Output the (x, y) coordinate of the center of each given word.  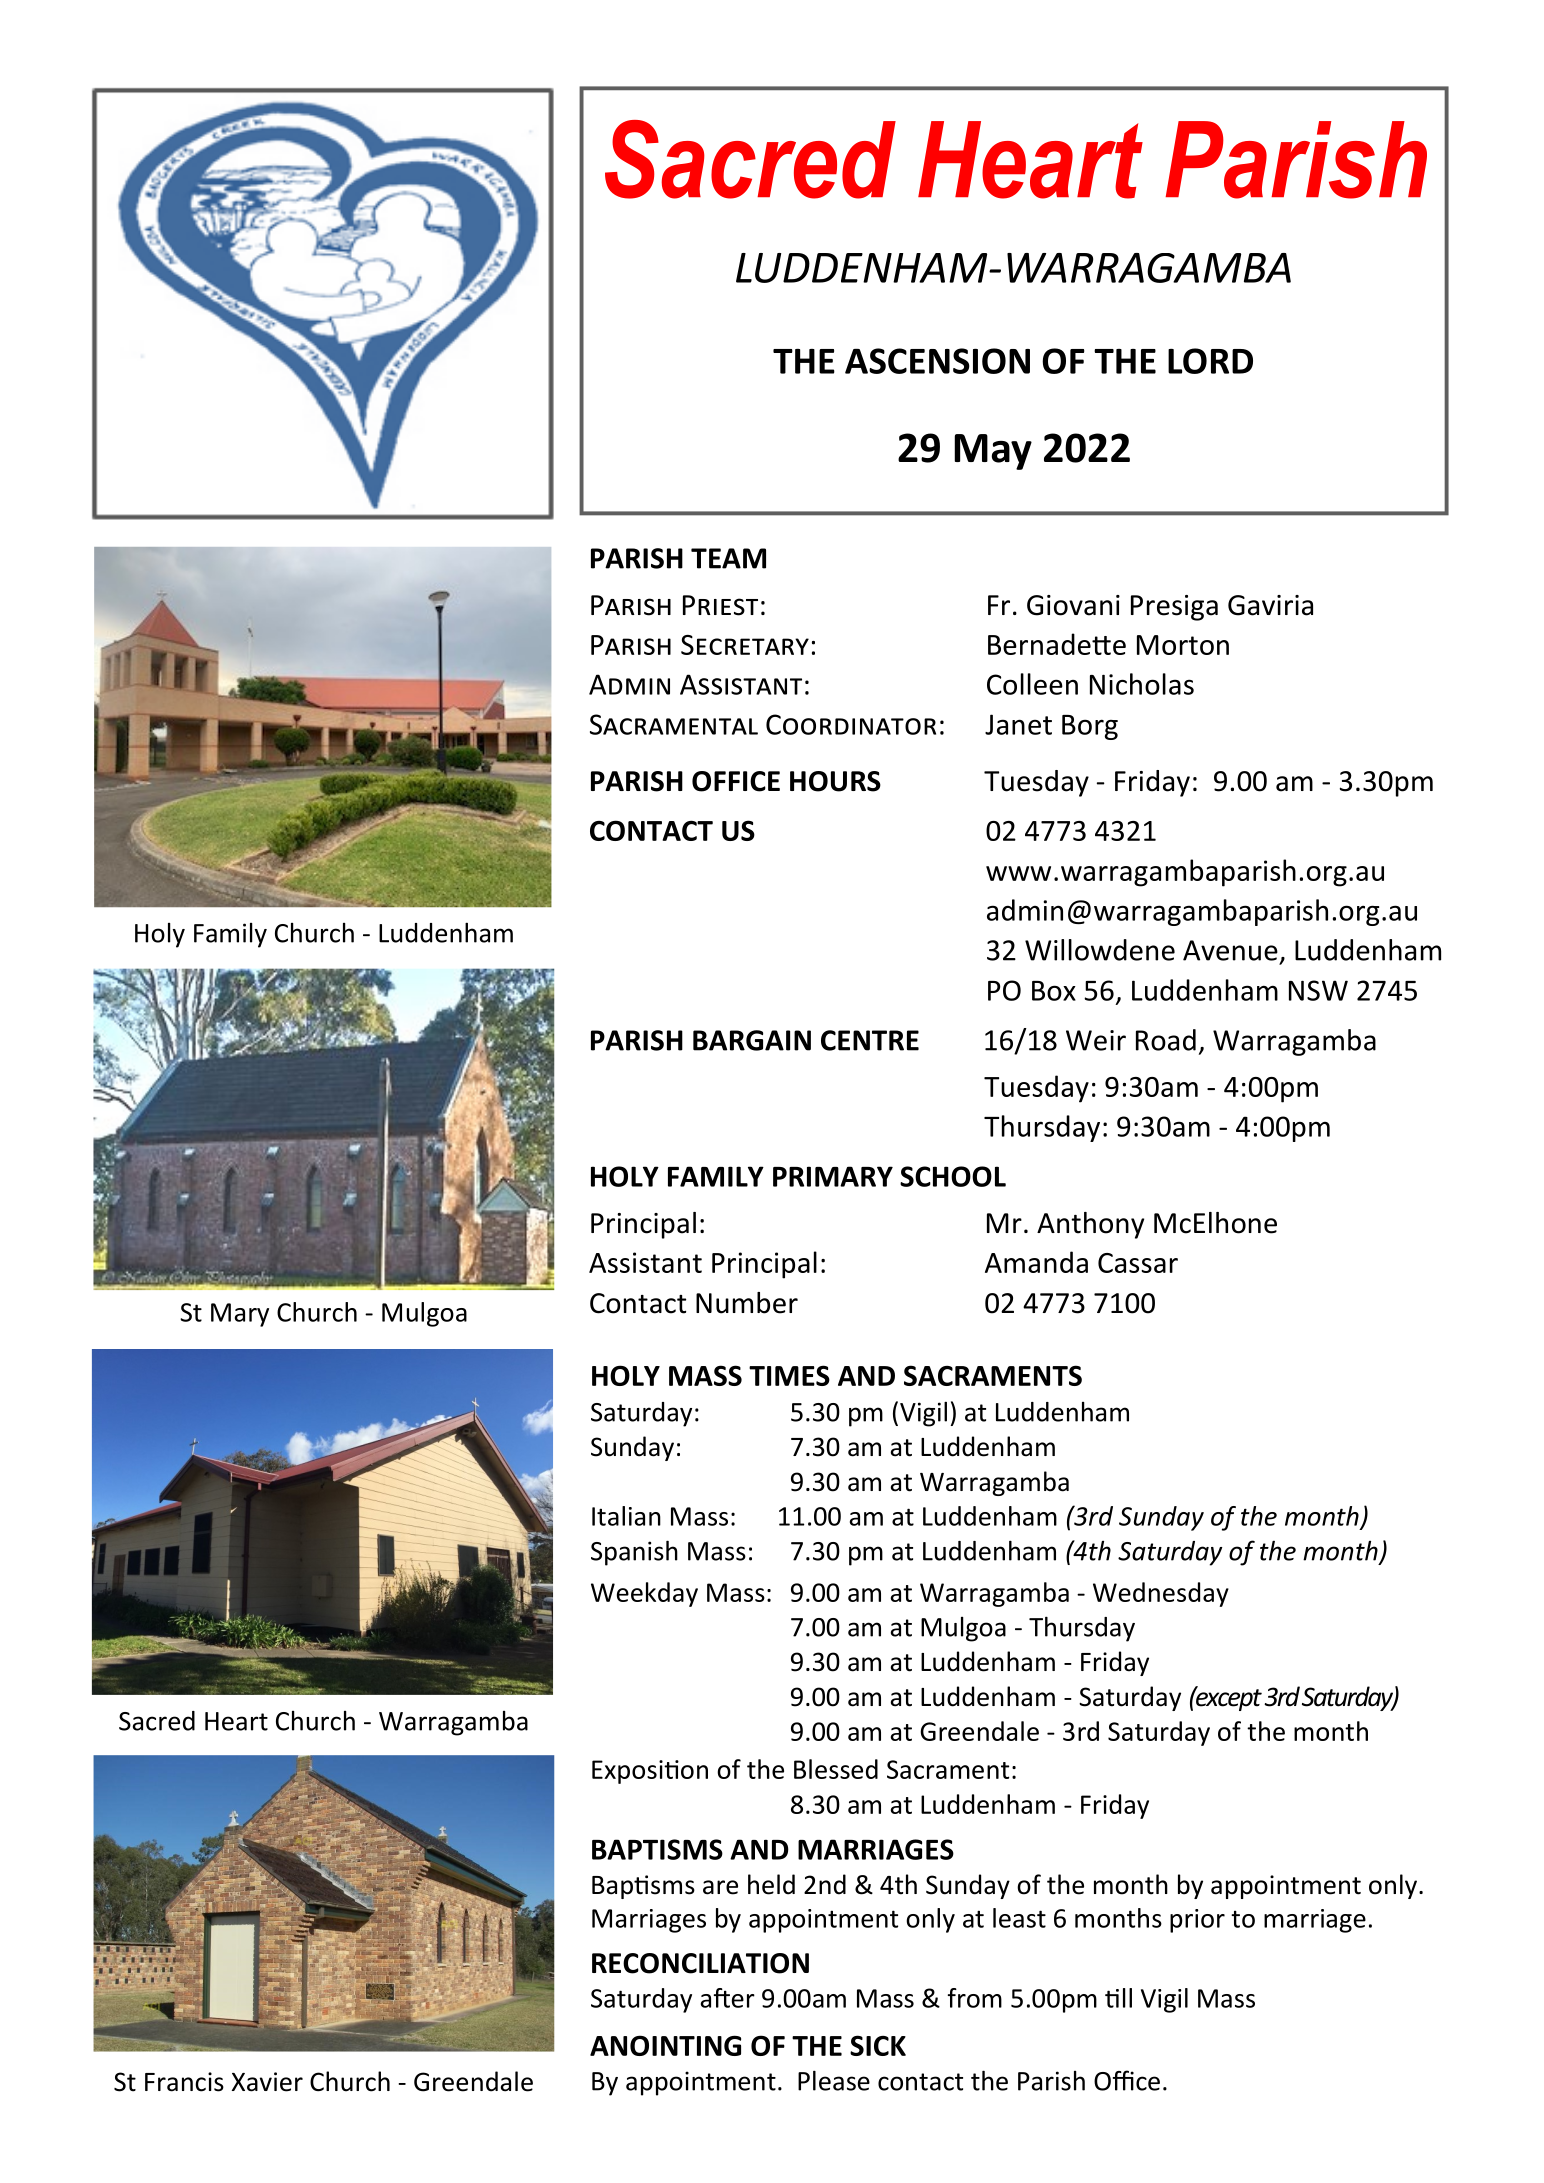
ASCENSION (937, 361)
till (1118, 1998)
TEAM (728, 558)
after (728, 1998)
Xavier (267, 2082)
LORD (1210, 361)
